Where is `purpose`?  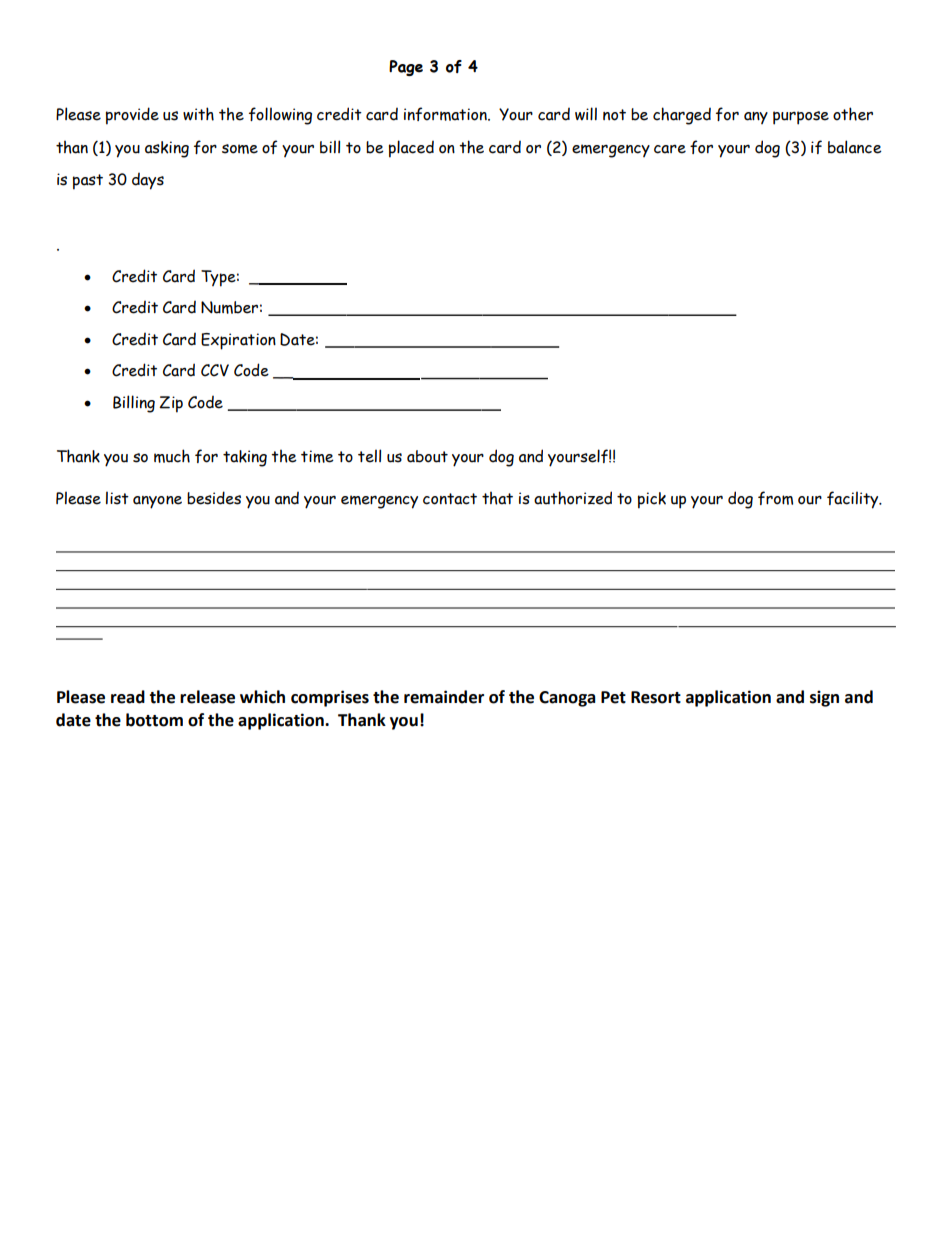
purpose is located at coordinates (801, 118).
